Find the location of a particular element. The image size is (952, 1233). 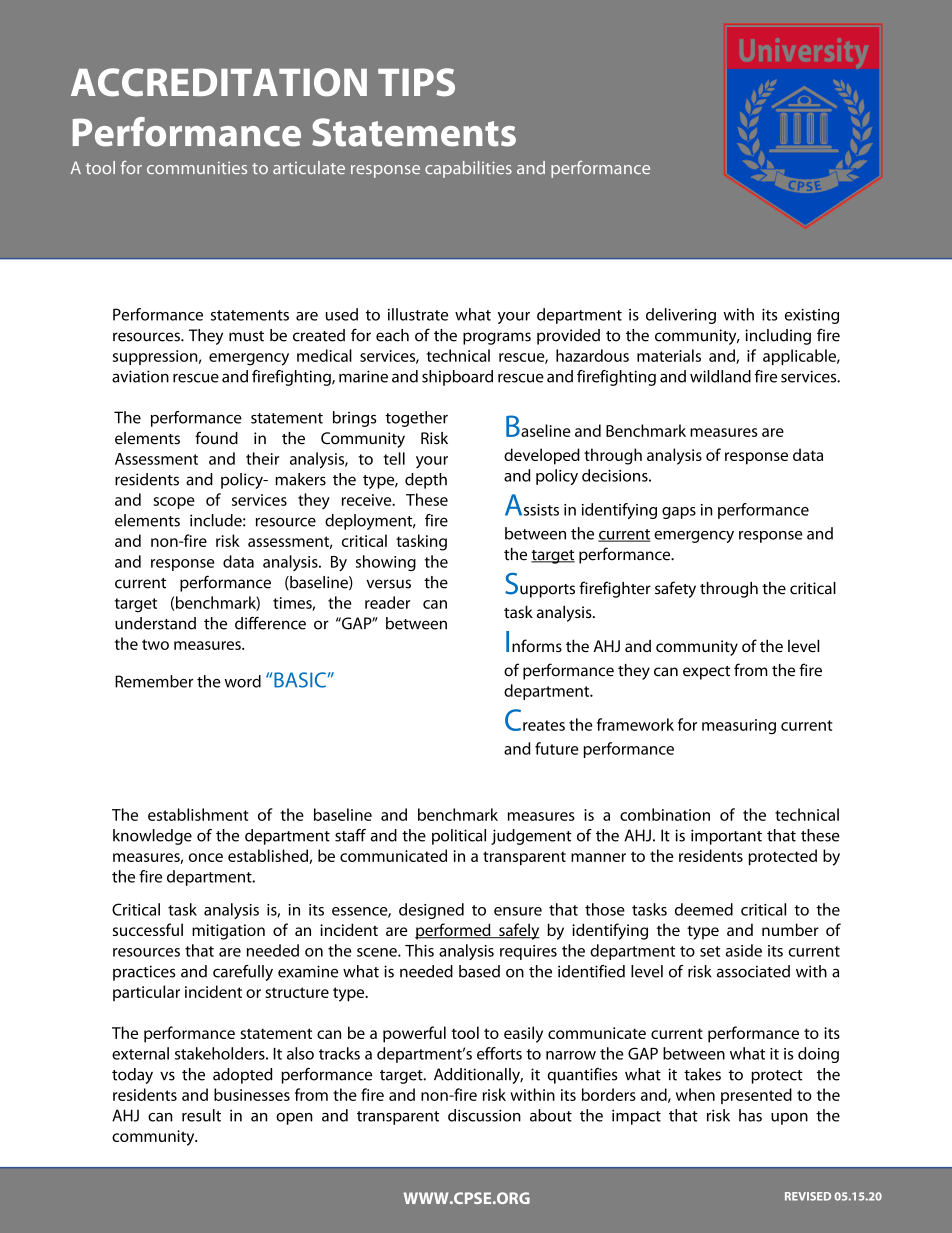

word is located at coordinates (243, 681).
